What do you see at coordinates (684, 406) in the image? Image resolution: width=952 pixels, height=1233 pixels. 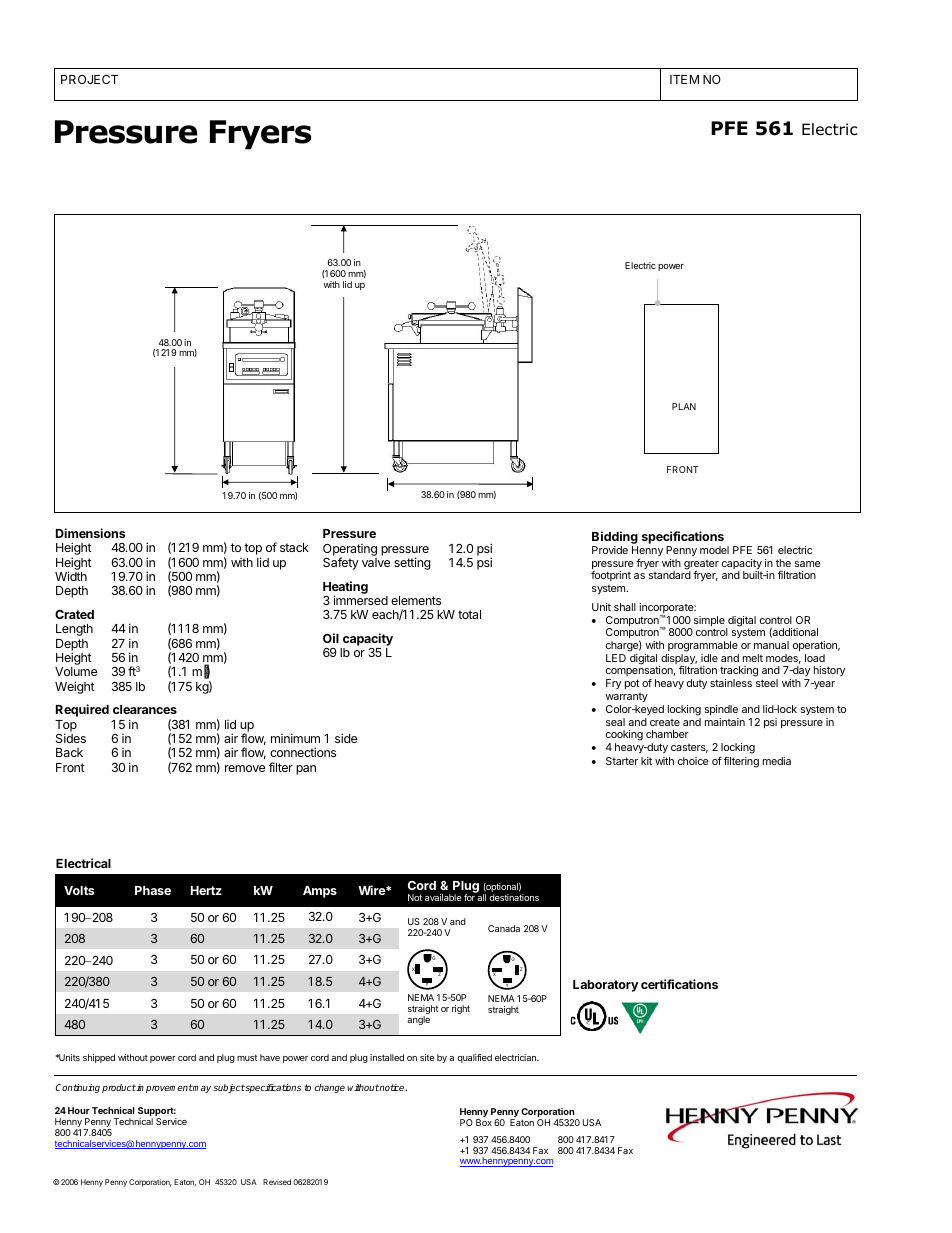 I see `PLAN` at bounding box center [684, 406].
